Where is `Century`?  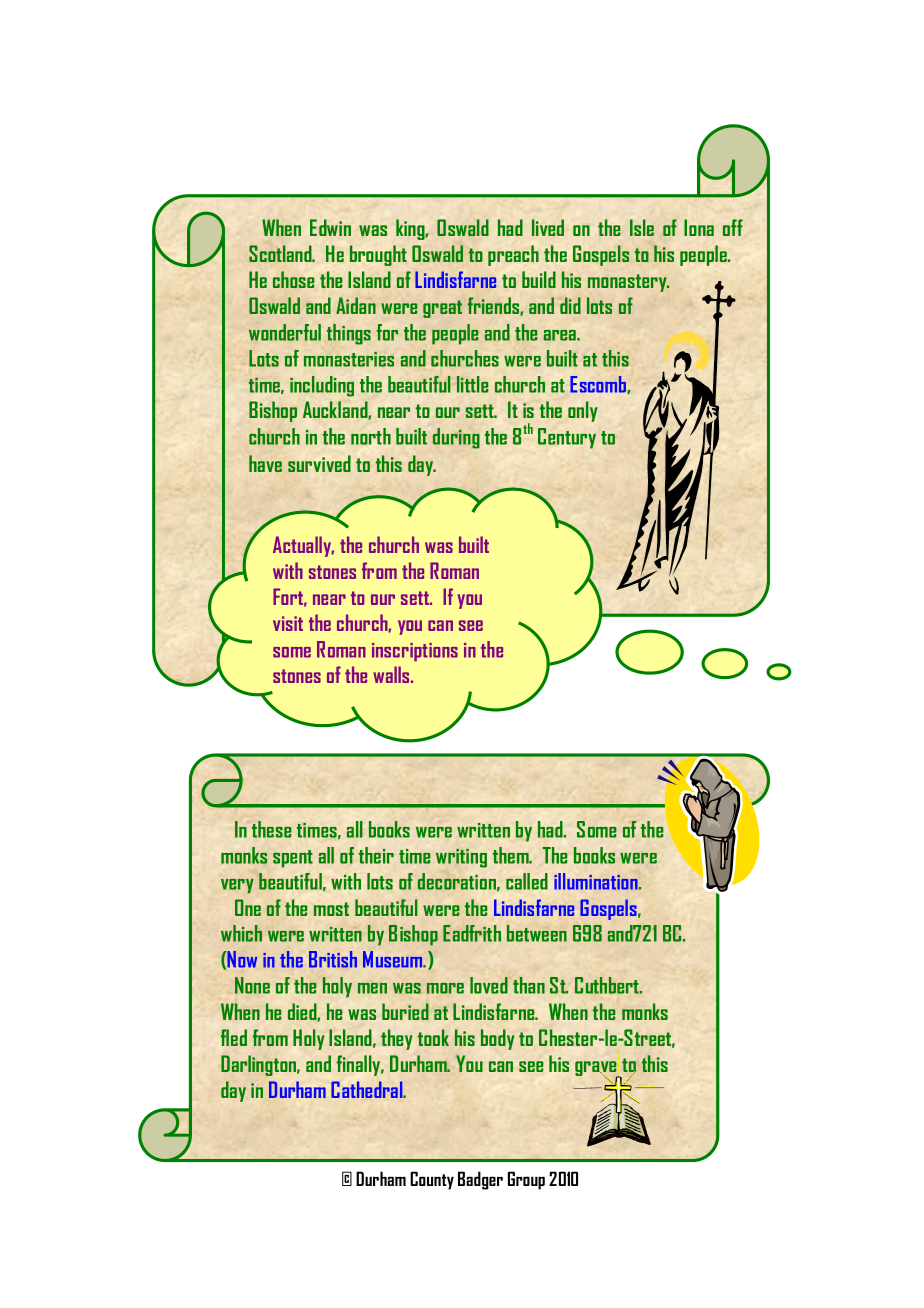
Century is located at coordinates (567, 438).
